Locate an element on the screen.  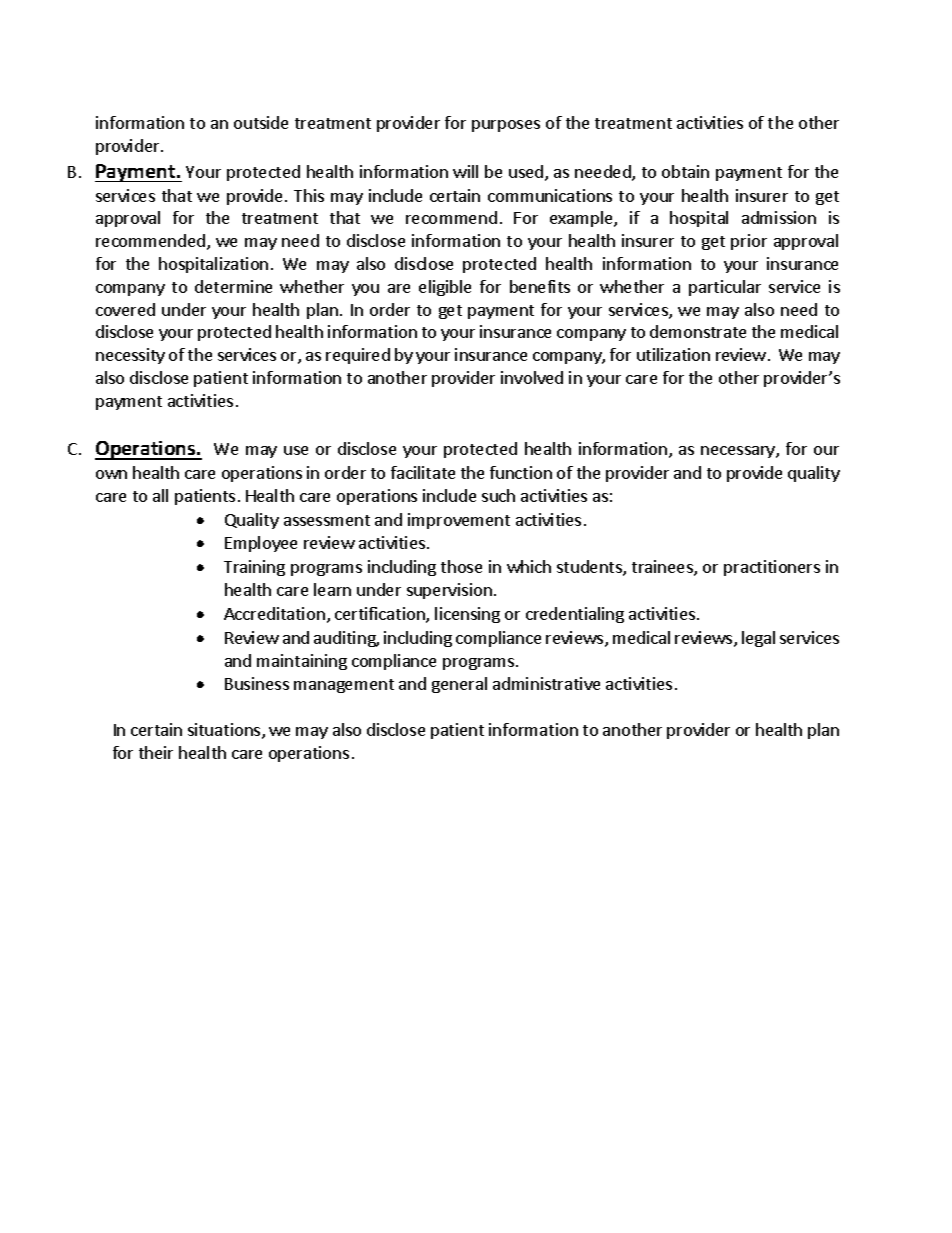
utilization is located at coordinates (673, 354).
